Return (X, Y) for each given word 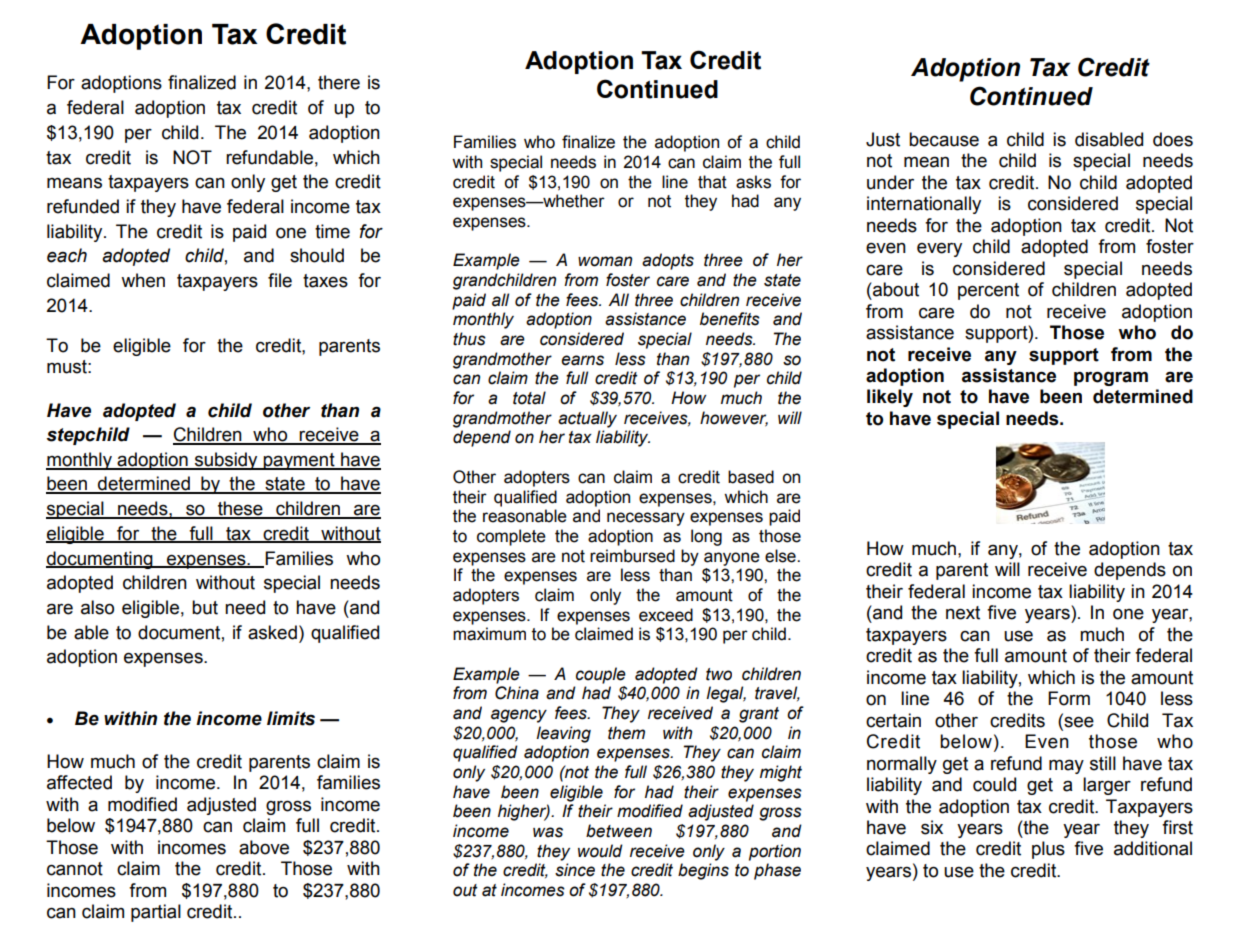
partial (156, 913)
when (143, 280)
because (944, 139)
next (963, 613)
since (575, 870)
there (339, 82)
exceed (666, 615)
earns (582, 360)
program (1111, 378)
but (205, 607)
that (712, 182)
